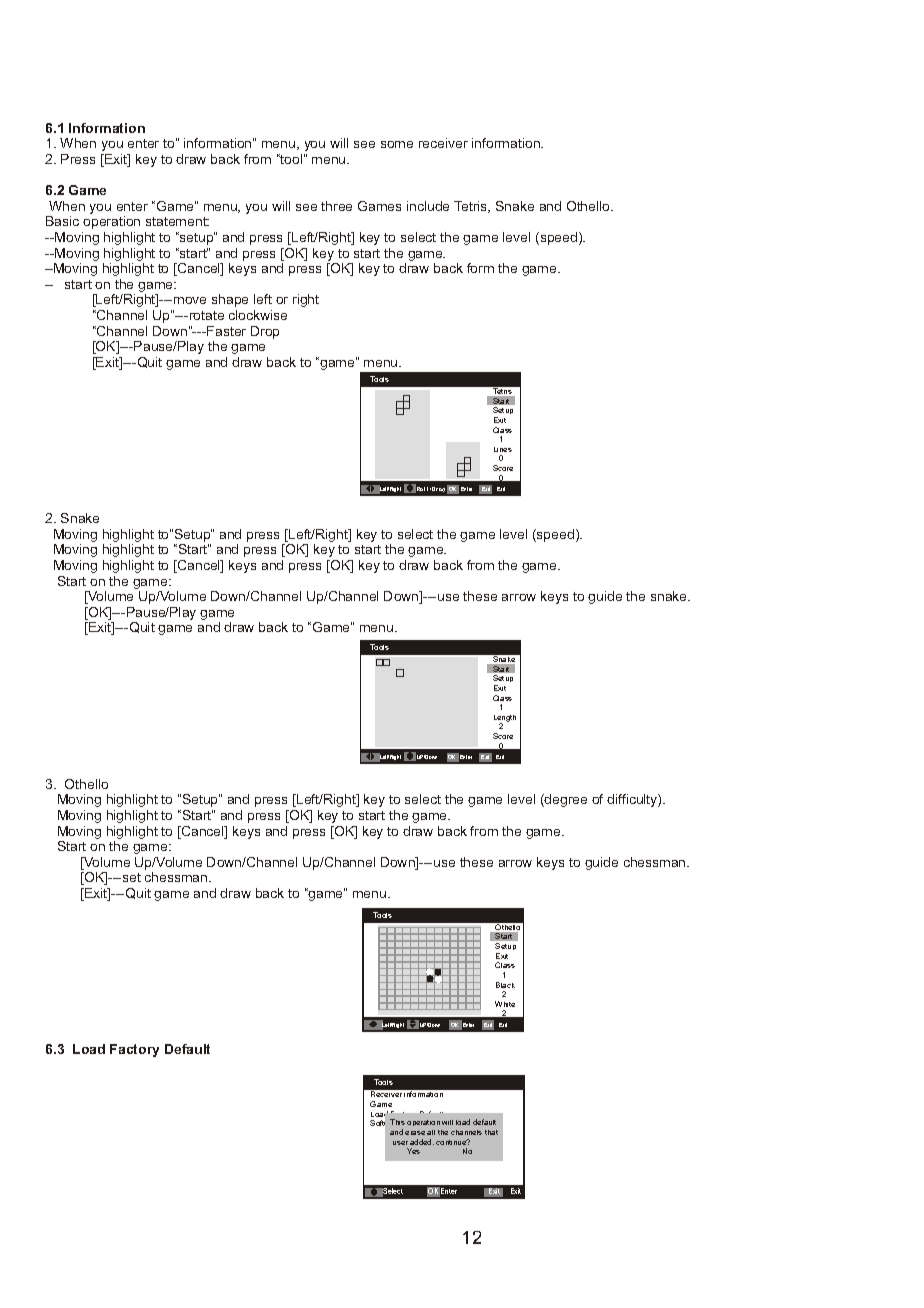 The height and width of the screenshot is (1308, 924). What do you see at coordinates (413, 1151) in the screenshot?
I see `Yes` at bounding box center [413, 1151].
